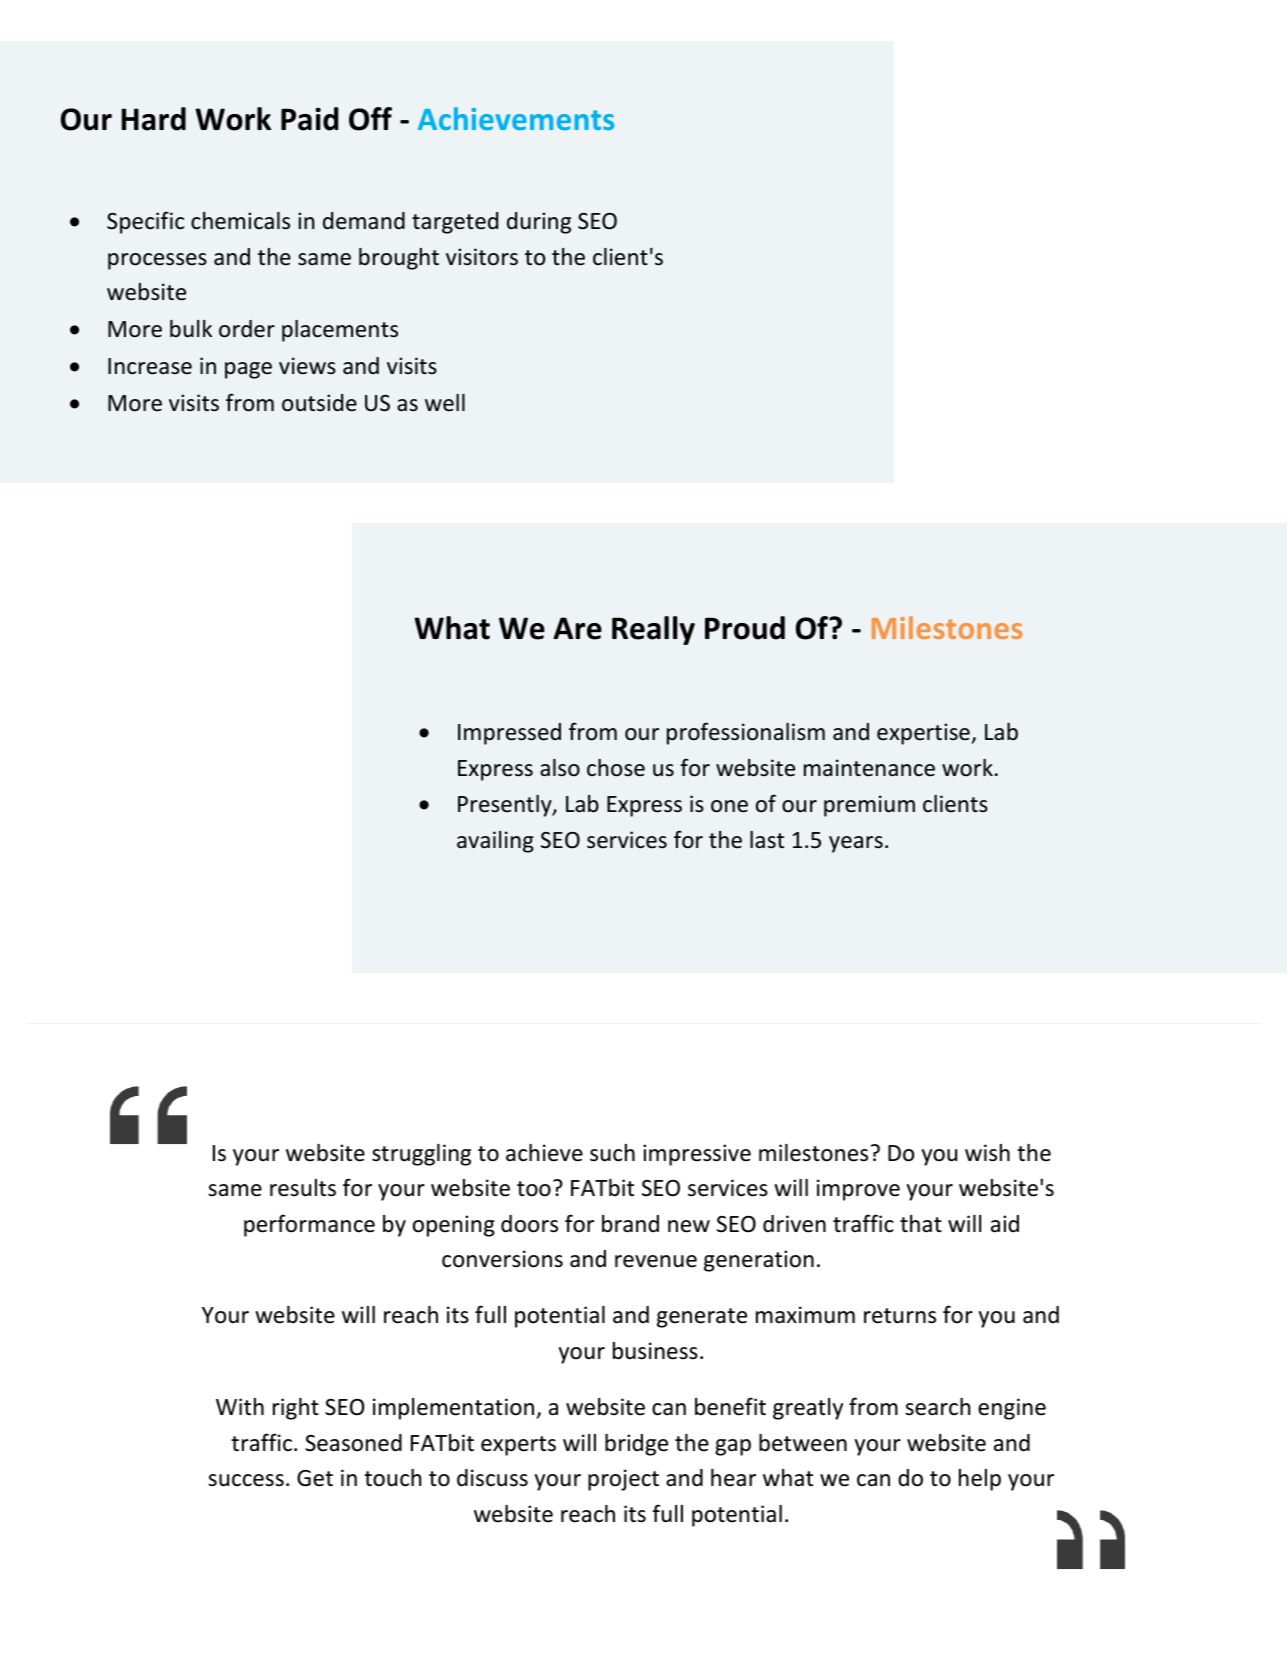  Describe the element at coordinates (303, 1188) in the page. I see `results` at that location.
